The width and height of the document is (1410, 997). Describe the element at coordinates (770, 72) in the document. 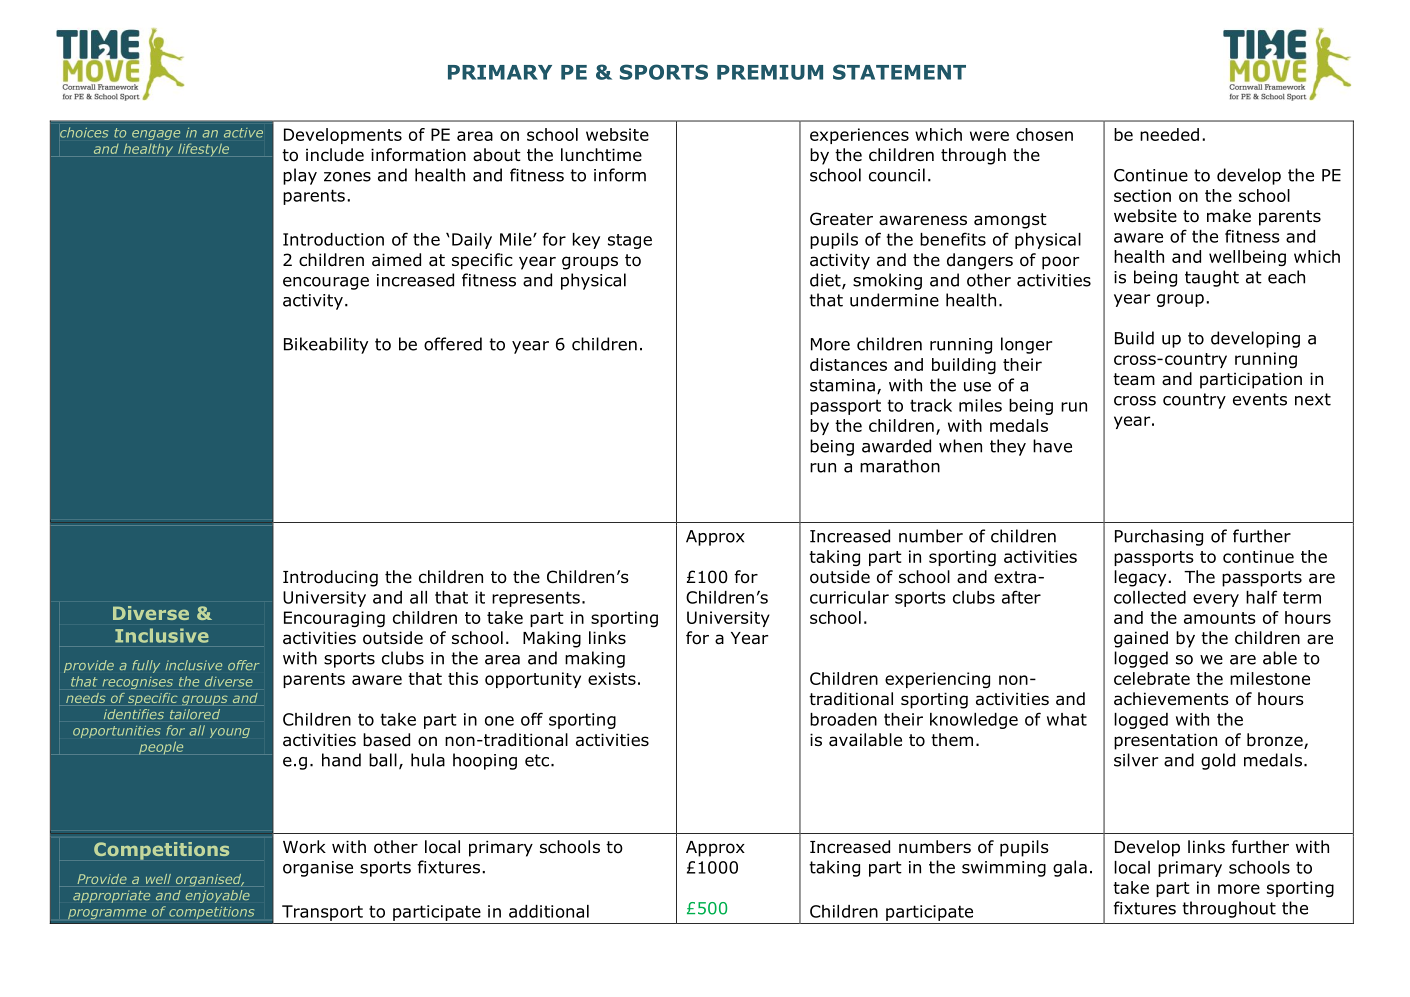

I see `PREMIUM` at that location.
